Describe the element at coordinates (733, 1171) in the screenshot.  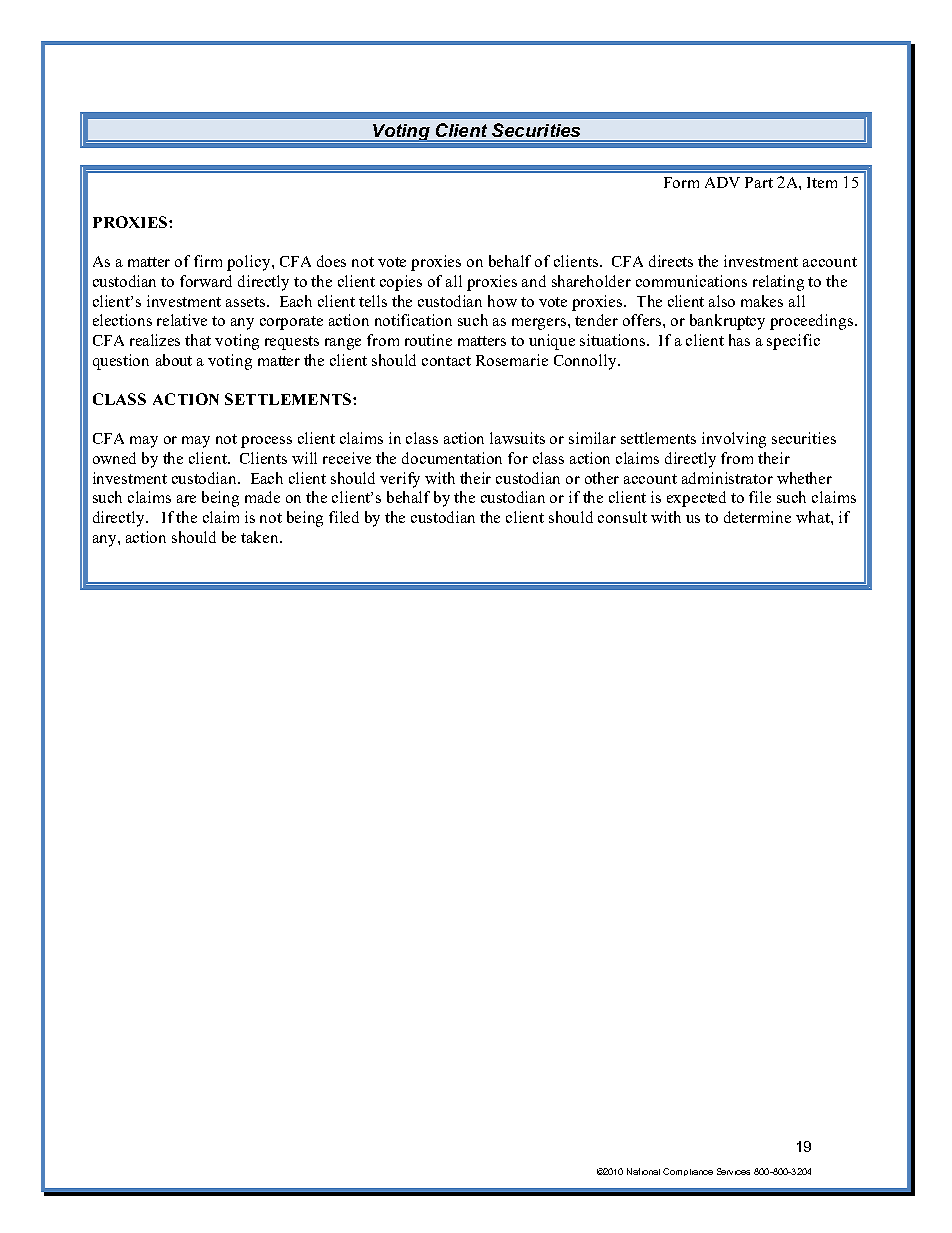
I see `Services` at that location.
